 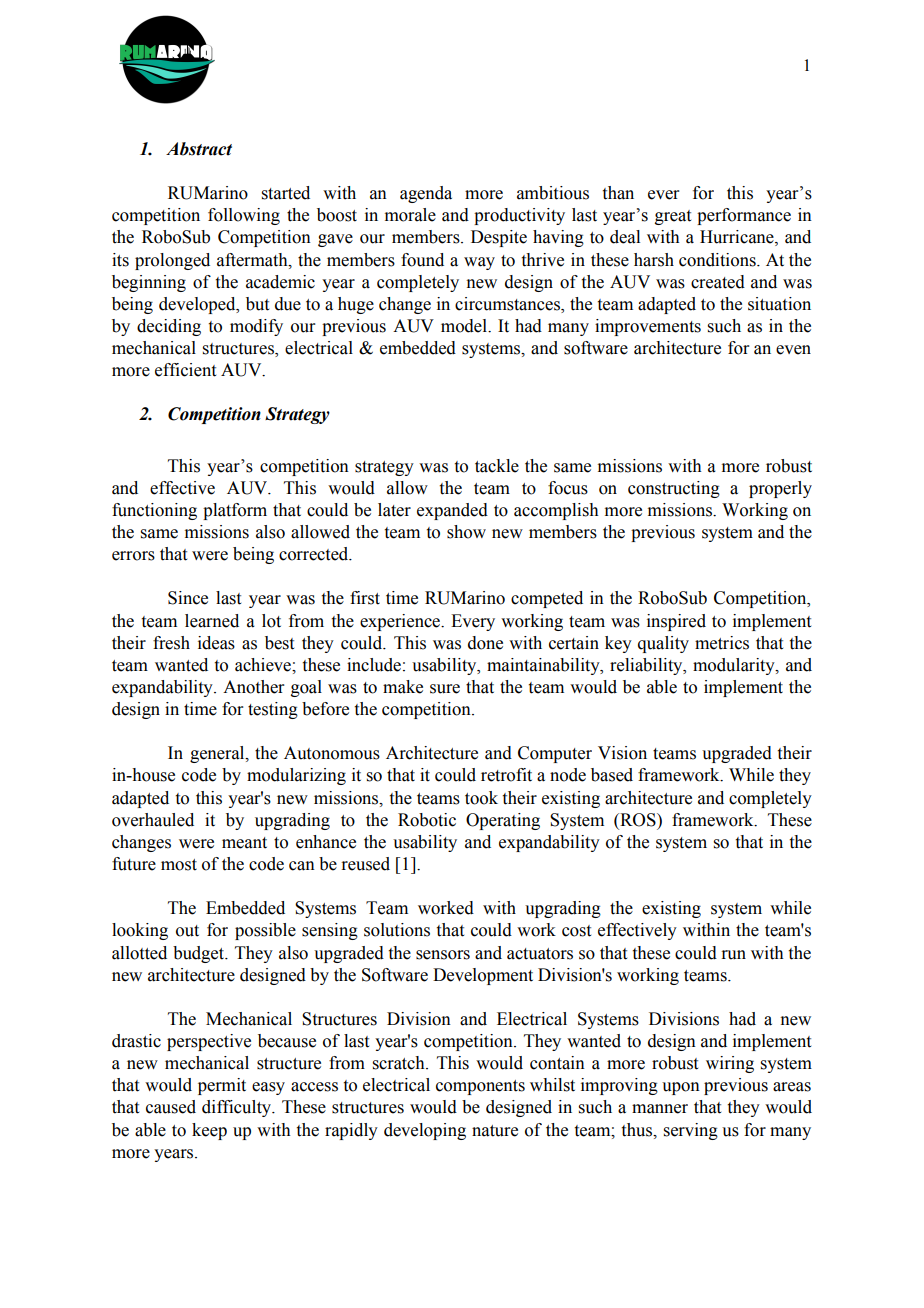 I want to click on took, so click(x=481, y=798).
